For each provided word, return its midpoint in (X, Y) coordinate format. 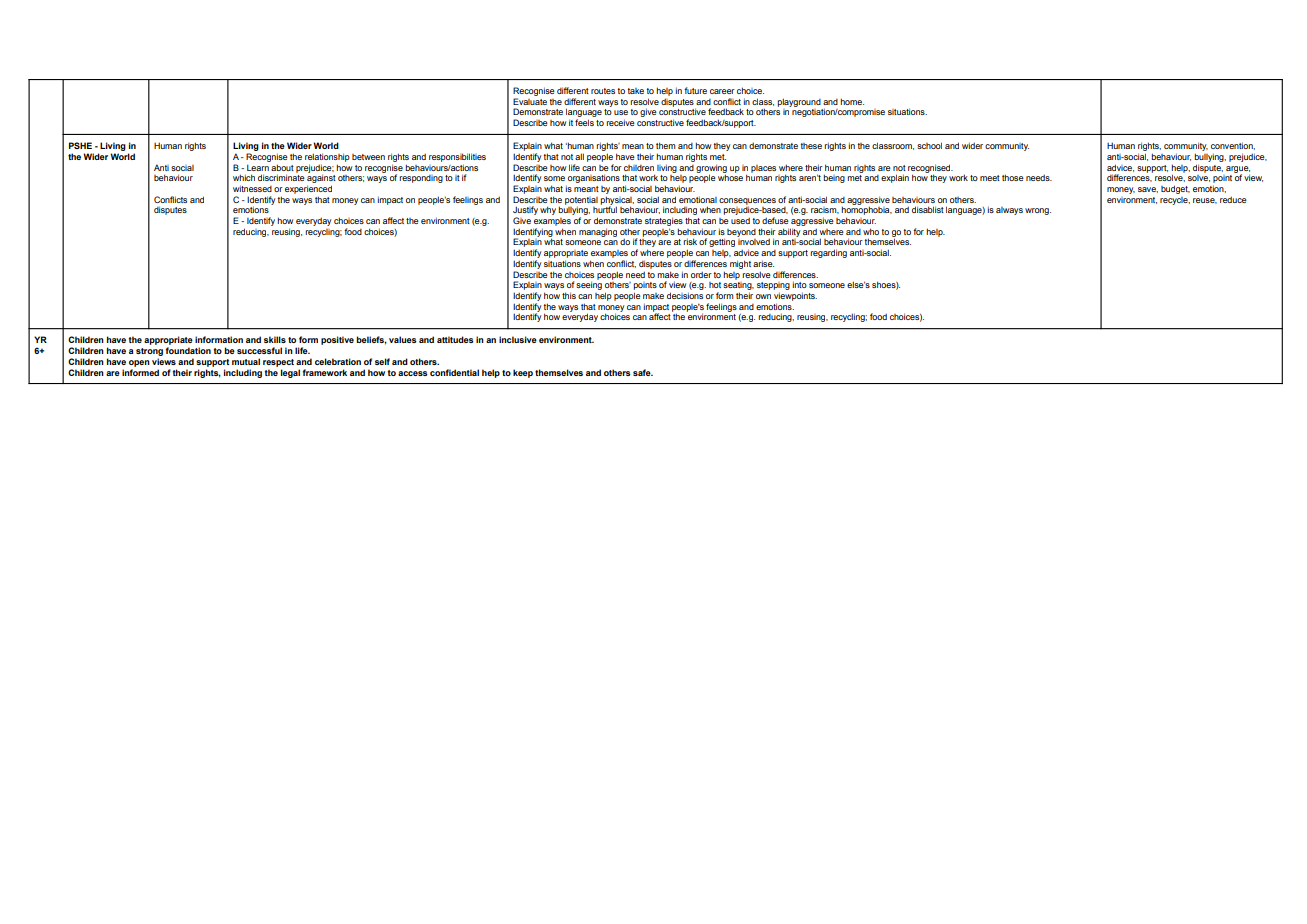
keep (523, 373)
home (852, 101)
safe (643, 372)
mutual (246, 361)
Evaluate (530, 101)
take (636, 91)
